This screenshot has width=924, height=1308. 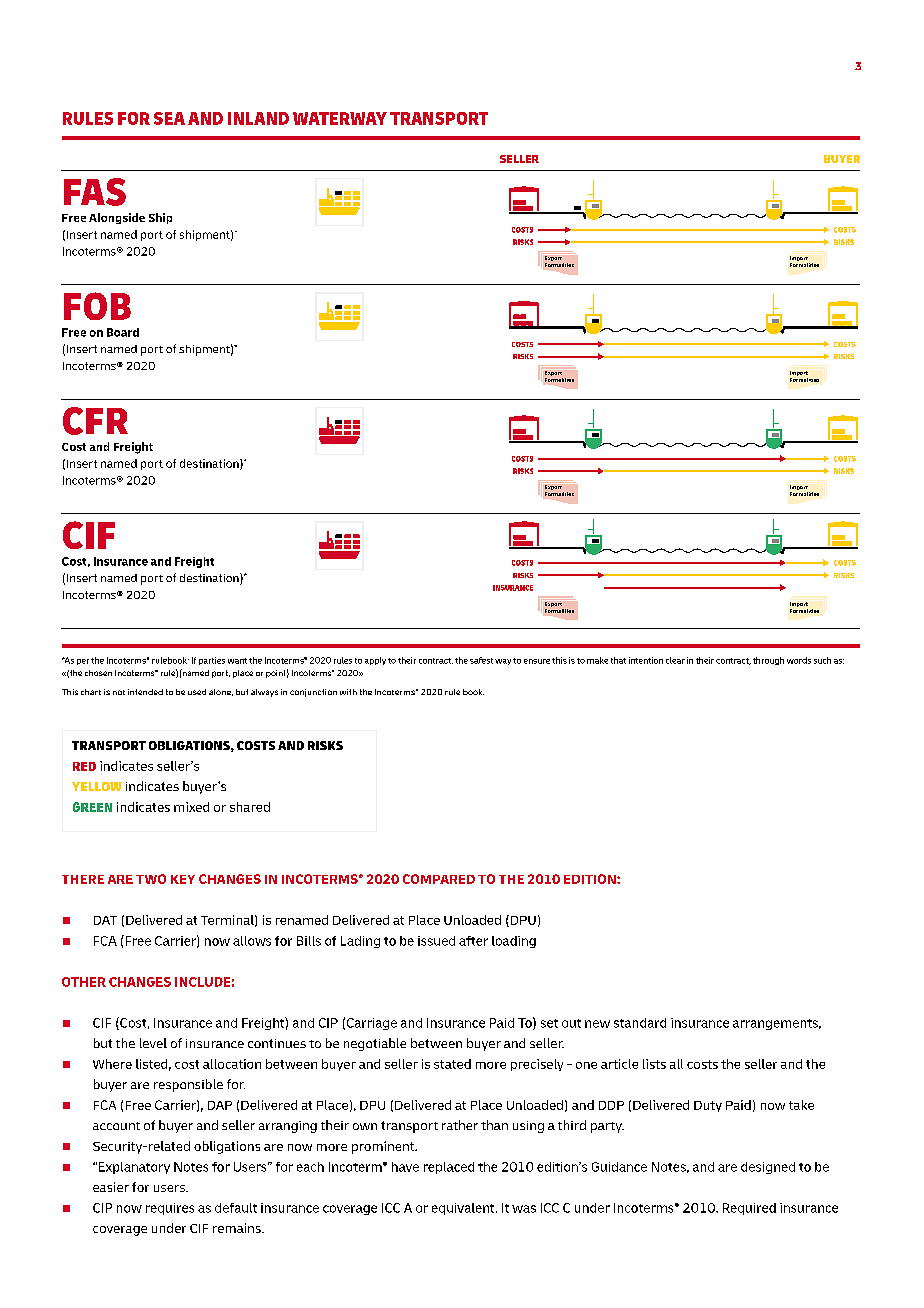 What do you see at coordinates (481, 660) in the screenshot?
I see `safest` at bounding box center [481, 660].
